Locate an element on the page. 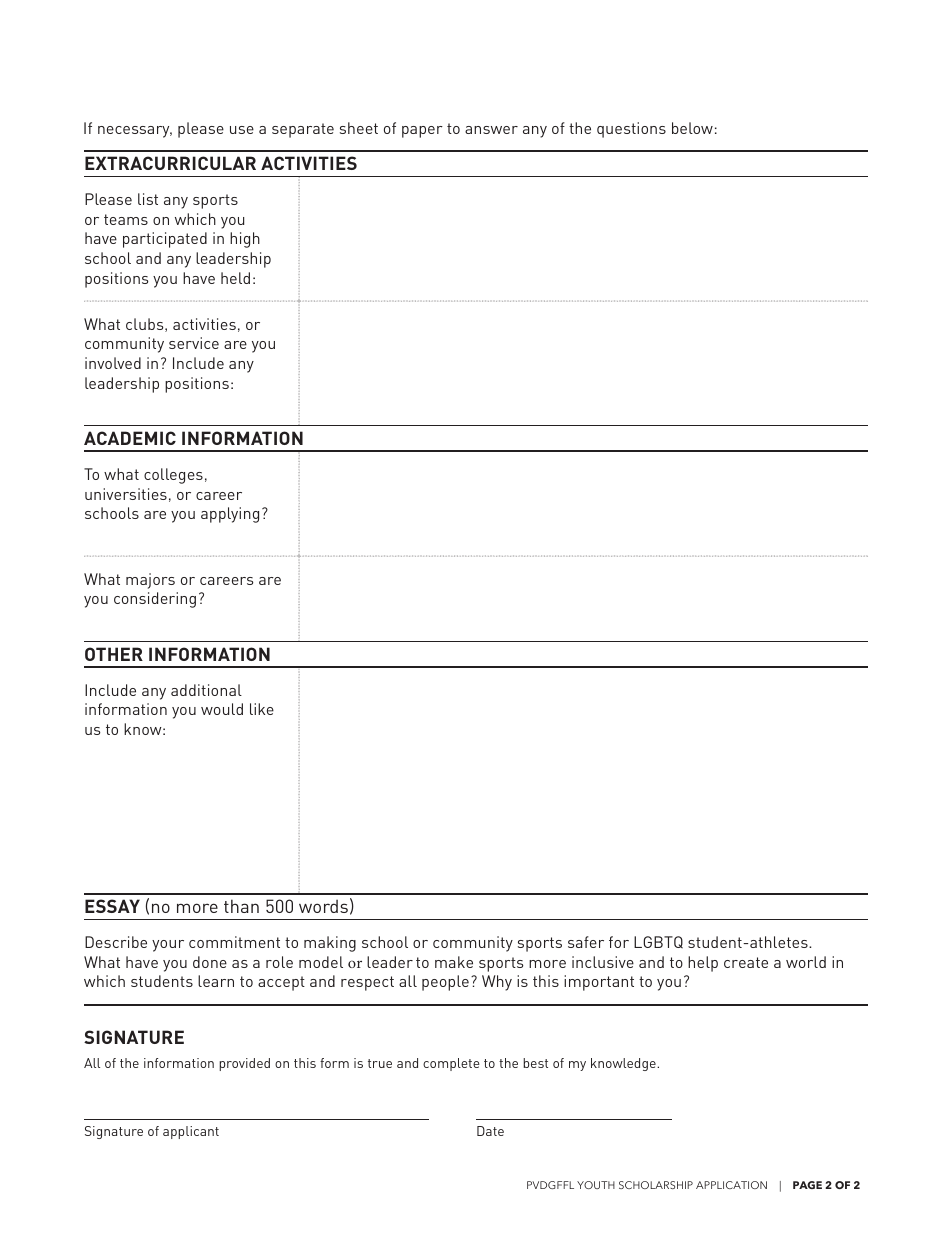 Image resolution: width=952 pixels, height=1233 pixels. EXTRACURRICULAR is located at coordinates (170, 163).
